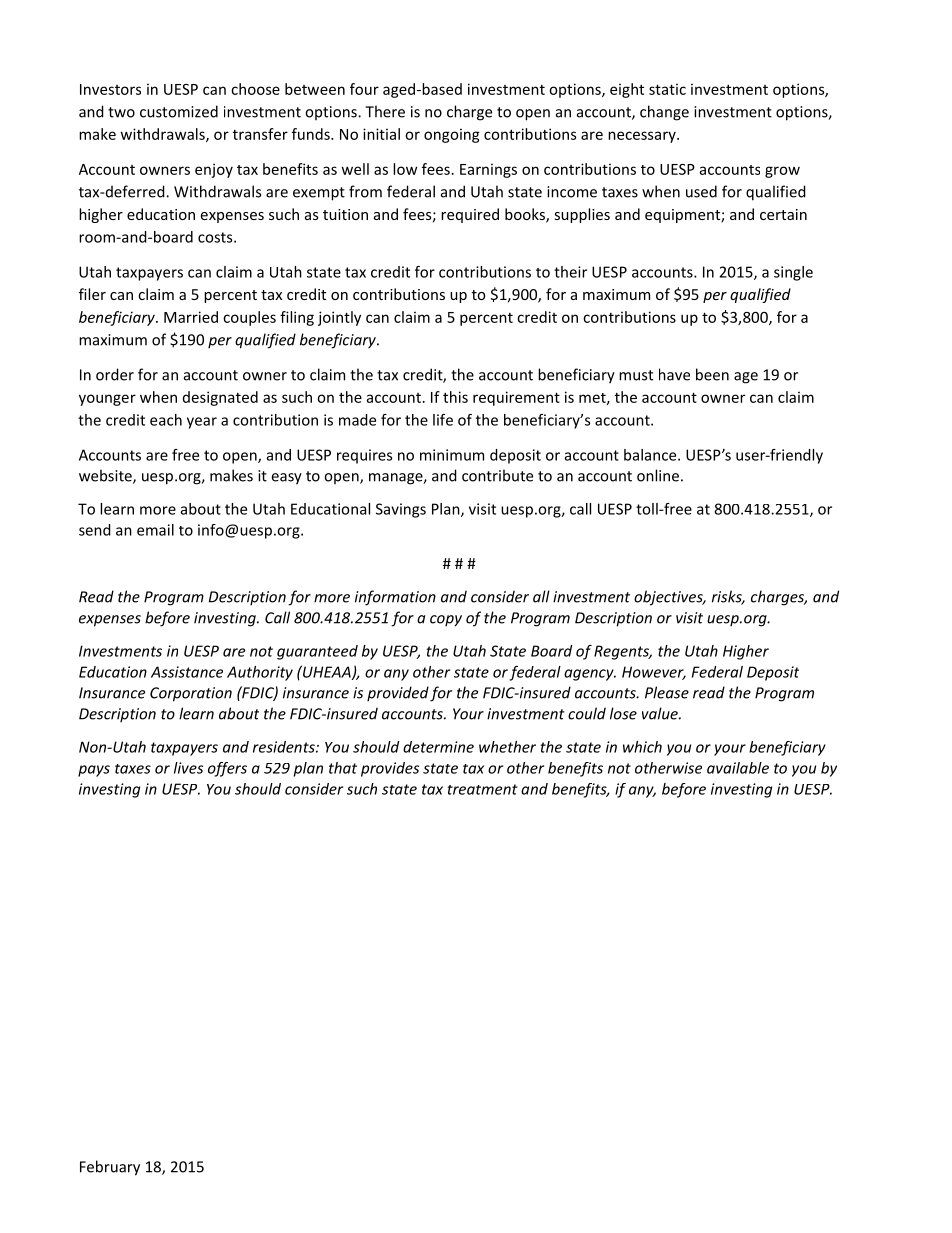 This document has height=1233, width=952. What do you see at coordinates (664, 113) in the document?
I see `change` at bounding box center [664, 113].
